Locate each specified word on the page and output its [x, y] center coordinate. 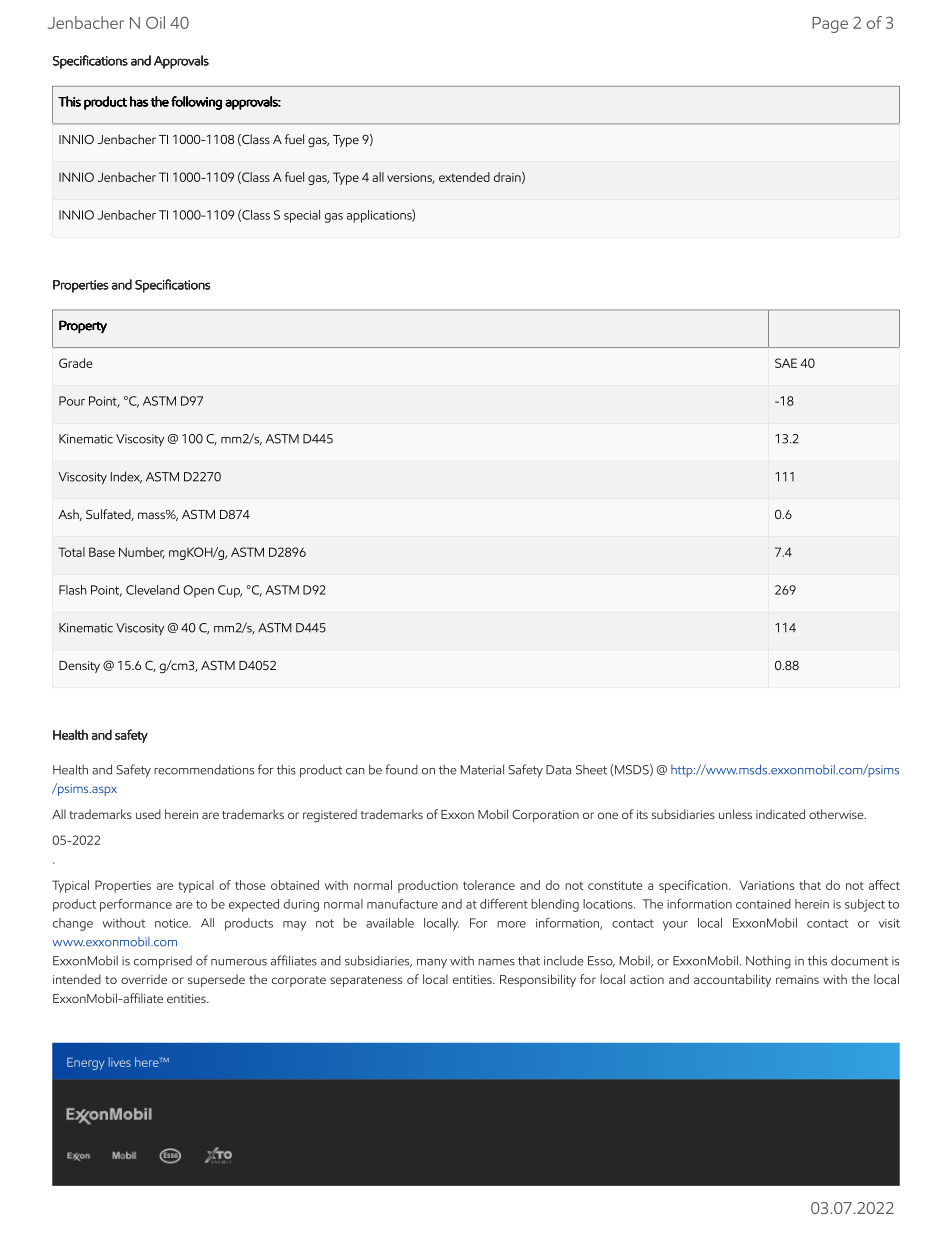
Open [198, 591]
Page [830, 25]
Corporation [545, 816]
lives [120, 1062]
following [196, 103]
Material [482, 769]
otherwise [837, 814]
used [148, 814]
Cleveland [152, 590]
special [302, 216]
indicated [780, 814]
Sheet [591, 770]
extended [464, 177]
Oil [155, 22]
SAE [786, 363]
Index [126, 477]
